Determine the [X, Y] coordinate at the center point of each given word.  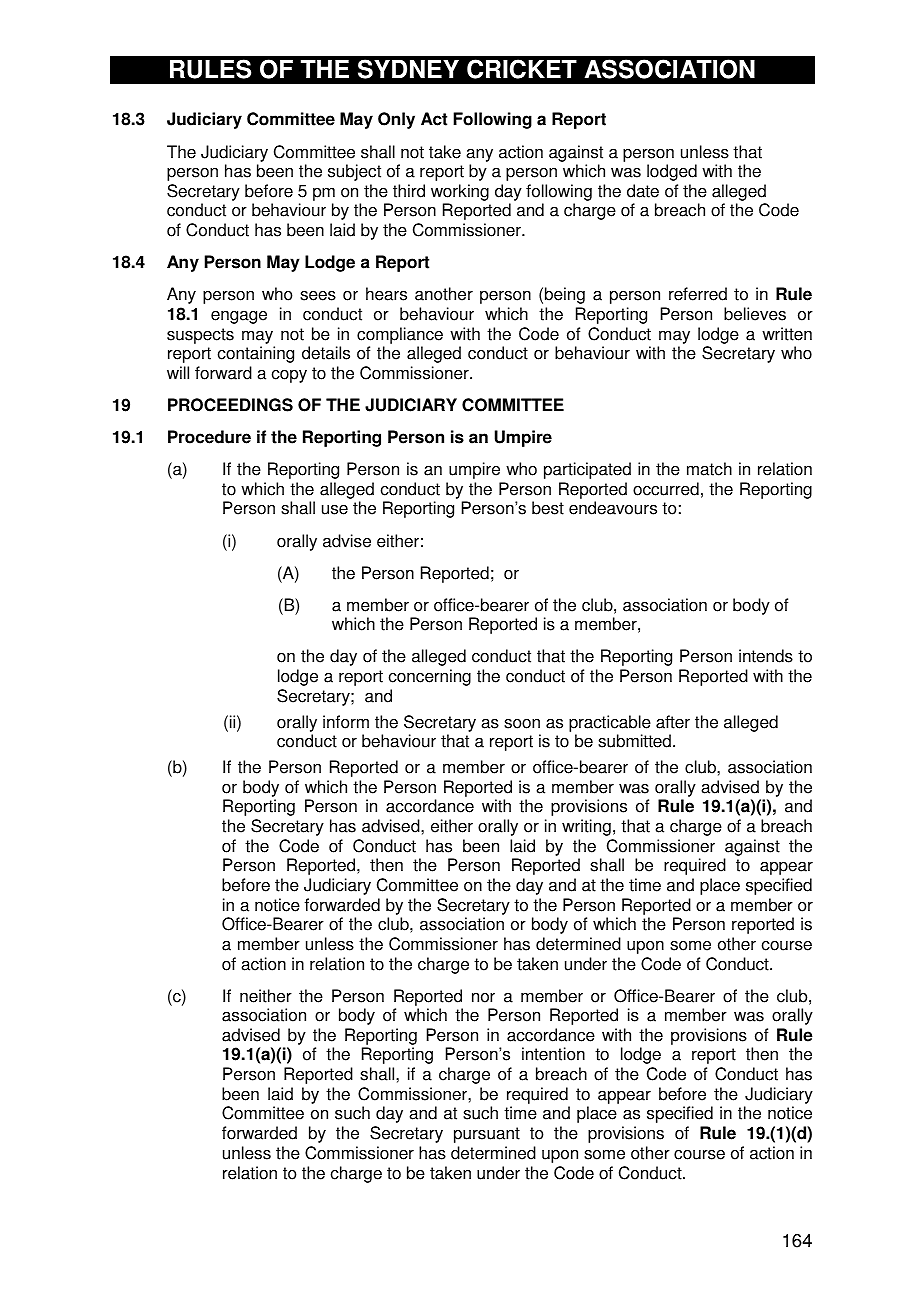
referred [698, 294]
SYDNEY [408, 69]
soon [522, 723]
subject [354, 172]
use [335, 509]
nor [483, 998]
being [565, 295]
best [548, 508]
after [673, 722]
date [643, 191]
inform [346, 722]
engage [239, 317]
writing [586, 827]
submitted [634, 741]
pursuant [487, 1135]
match [709, 469]
